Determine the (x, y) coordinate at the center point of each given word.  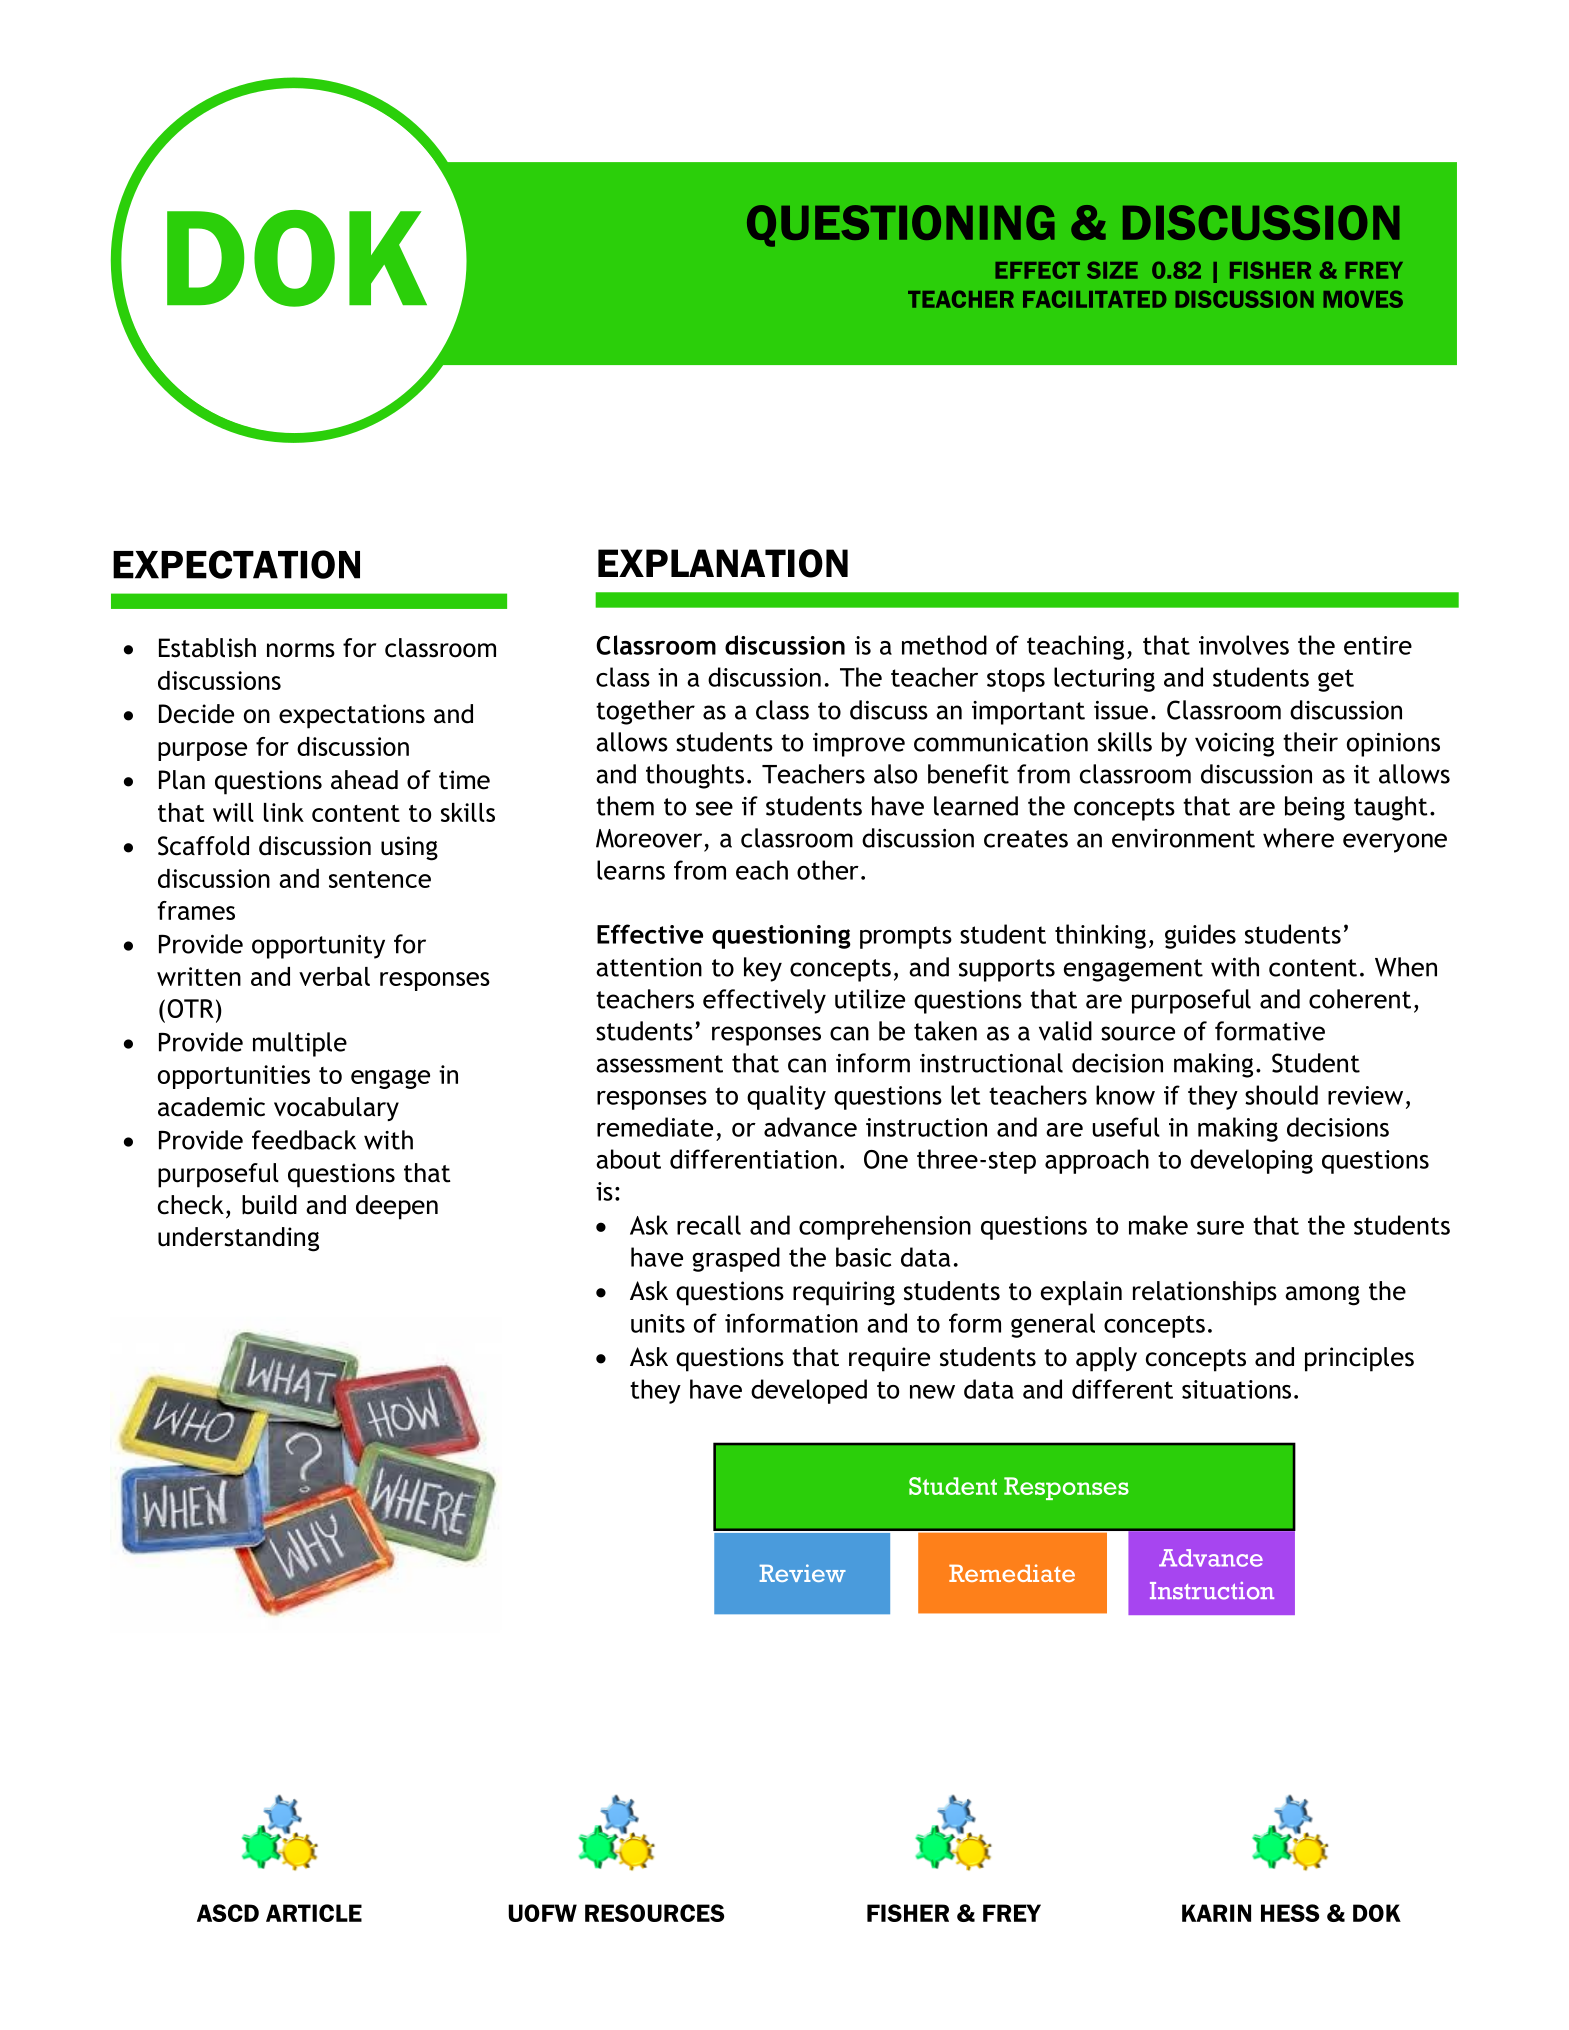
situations (1236, 1389)
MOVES (1363, 299)
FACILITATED (1094, 299)
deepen (397, 1207)
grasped (736, 1259)
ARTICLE (314, 1913)
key (763, 969)
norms (301, 650)
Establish (207, 648)
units (658, 1323)
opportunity (318, 947)
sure (1220, 1228)
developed (809, 1391)
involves (1244, 645)
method (944, 645)
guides (1200, 936)
